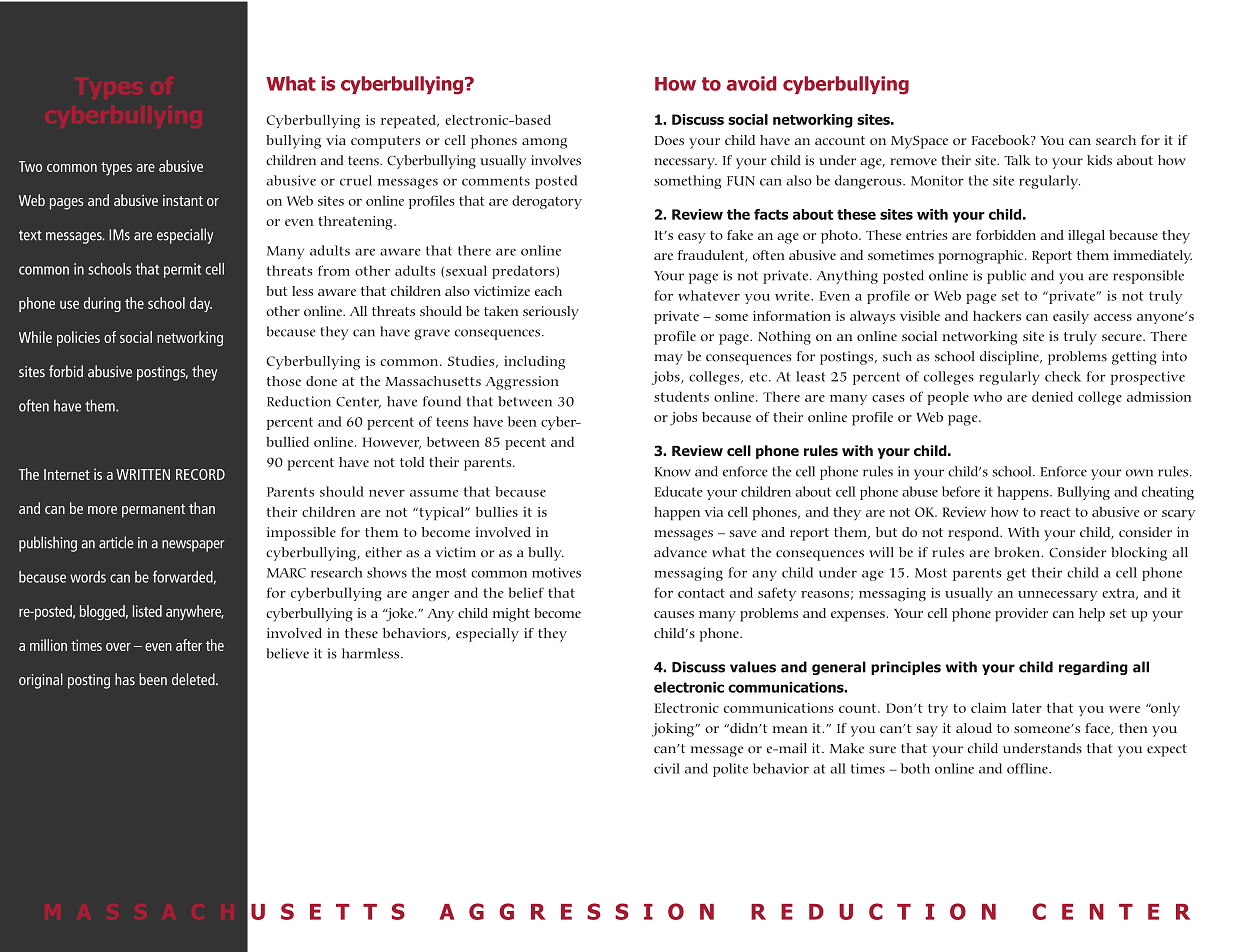 Image resolution: width=1233 pixels, height=952 pixels. I want to click on computers, so click(385, 142).
